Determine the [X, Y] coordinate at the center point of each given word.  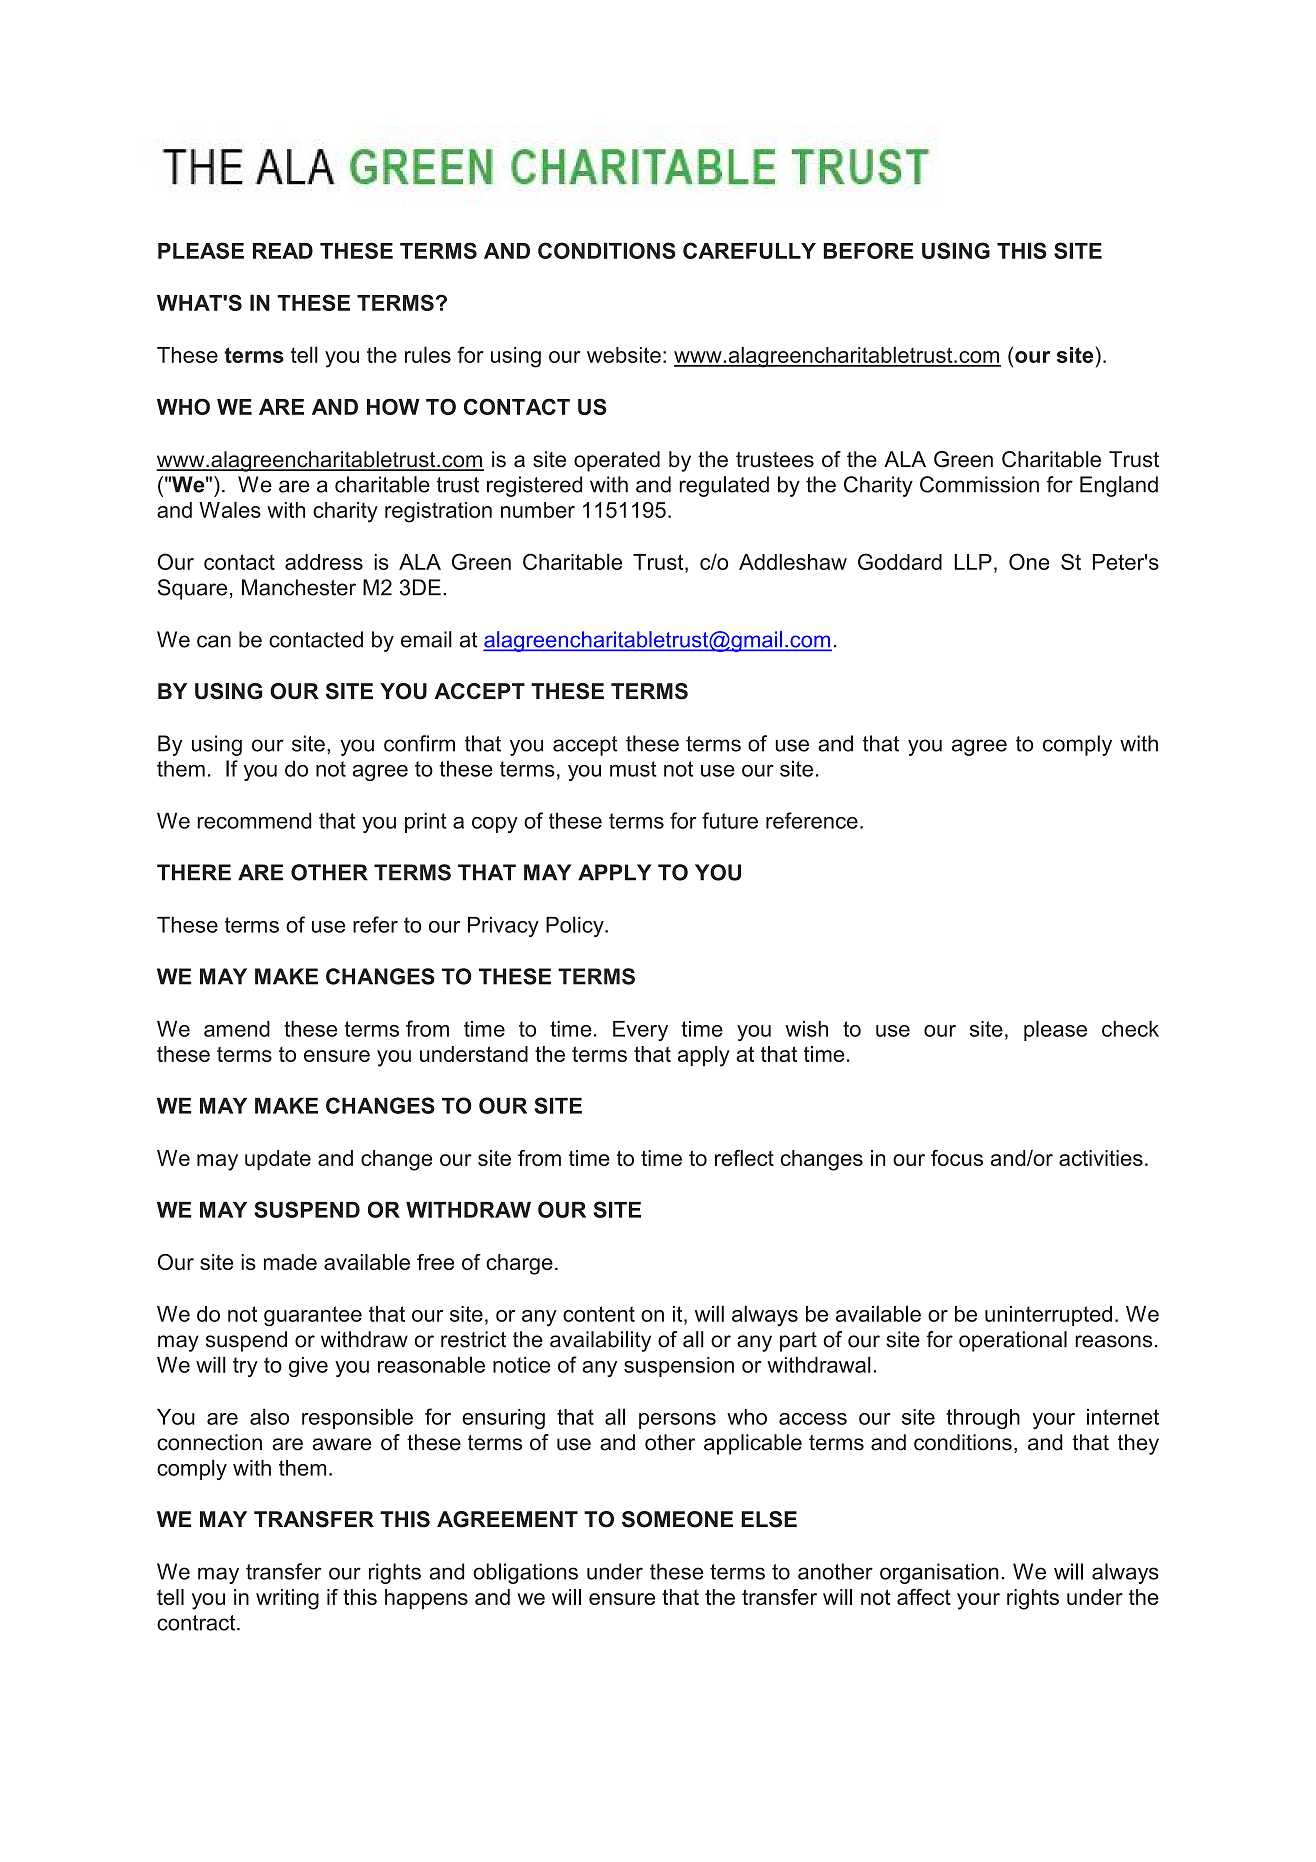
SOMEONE [677, 1519]
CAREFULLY [749, 250]
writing [287, 1599]
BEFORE [868, 250]
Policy [576, 926]
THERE [194, 872]
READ [283, 251]
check [1130, 1029]
